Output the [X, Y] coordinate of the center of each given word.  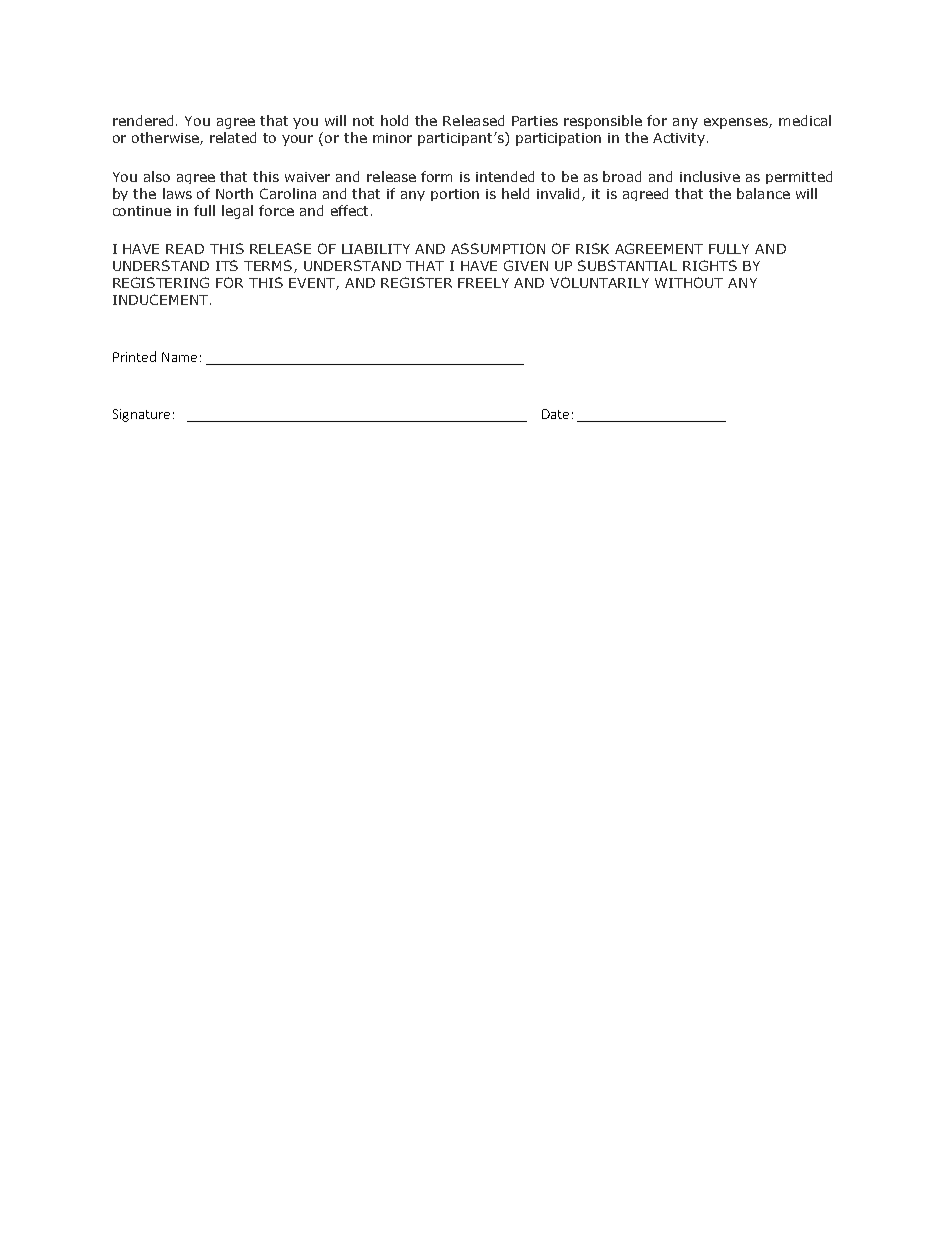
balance [763, 193]
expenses [737, 123]
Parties [535, 121]
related [233, 137]
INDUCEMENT [160, 299]
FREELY [483, 283]
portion [455, 195]
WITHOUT [689, 282]
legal [237, 212]
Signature [141, 415]
